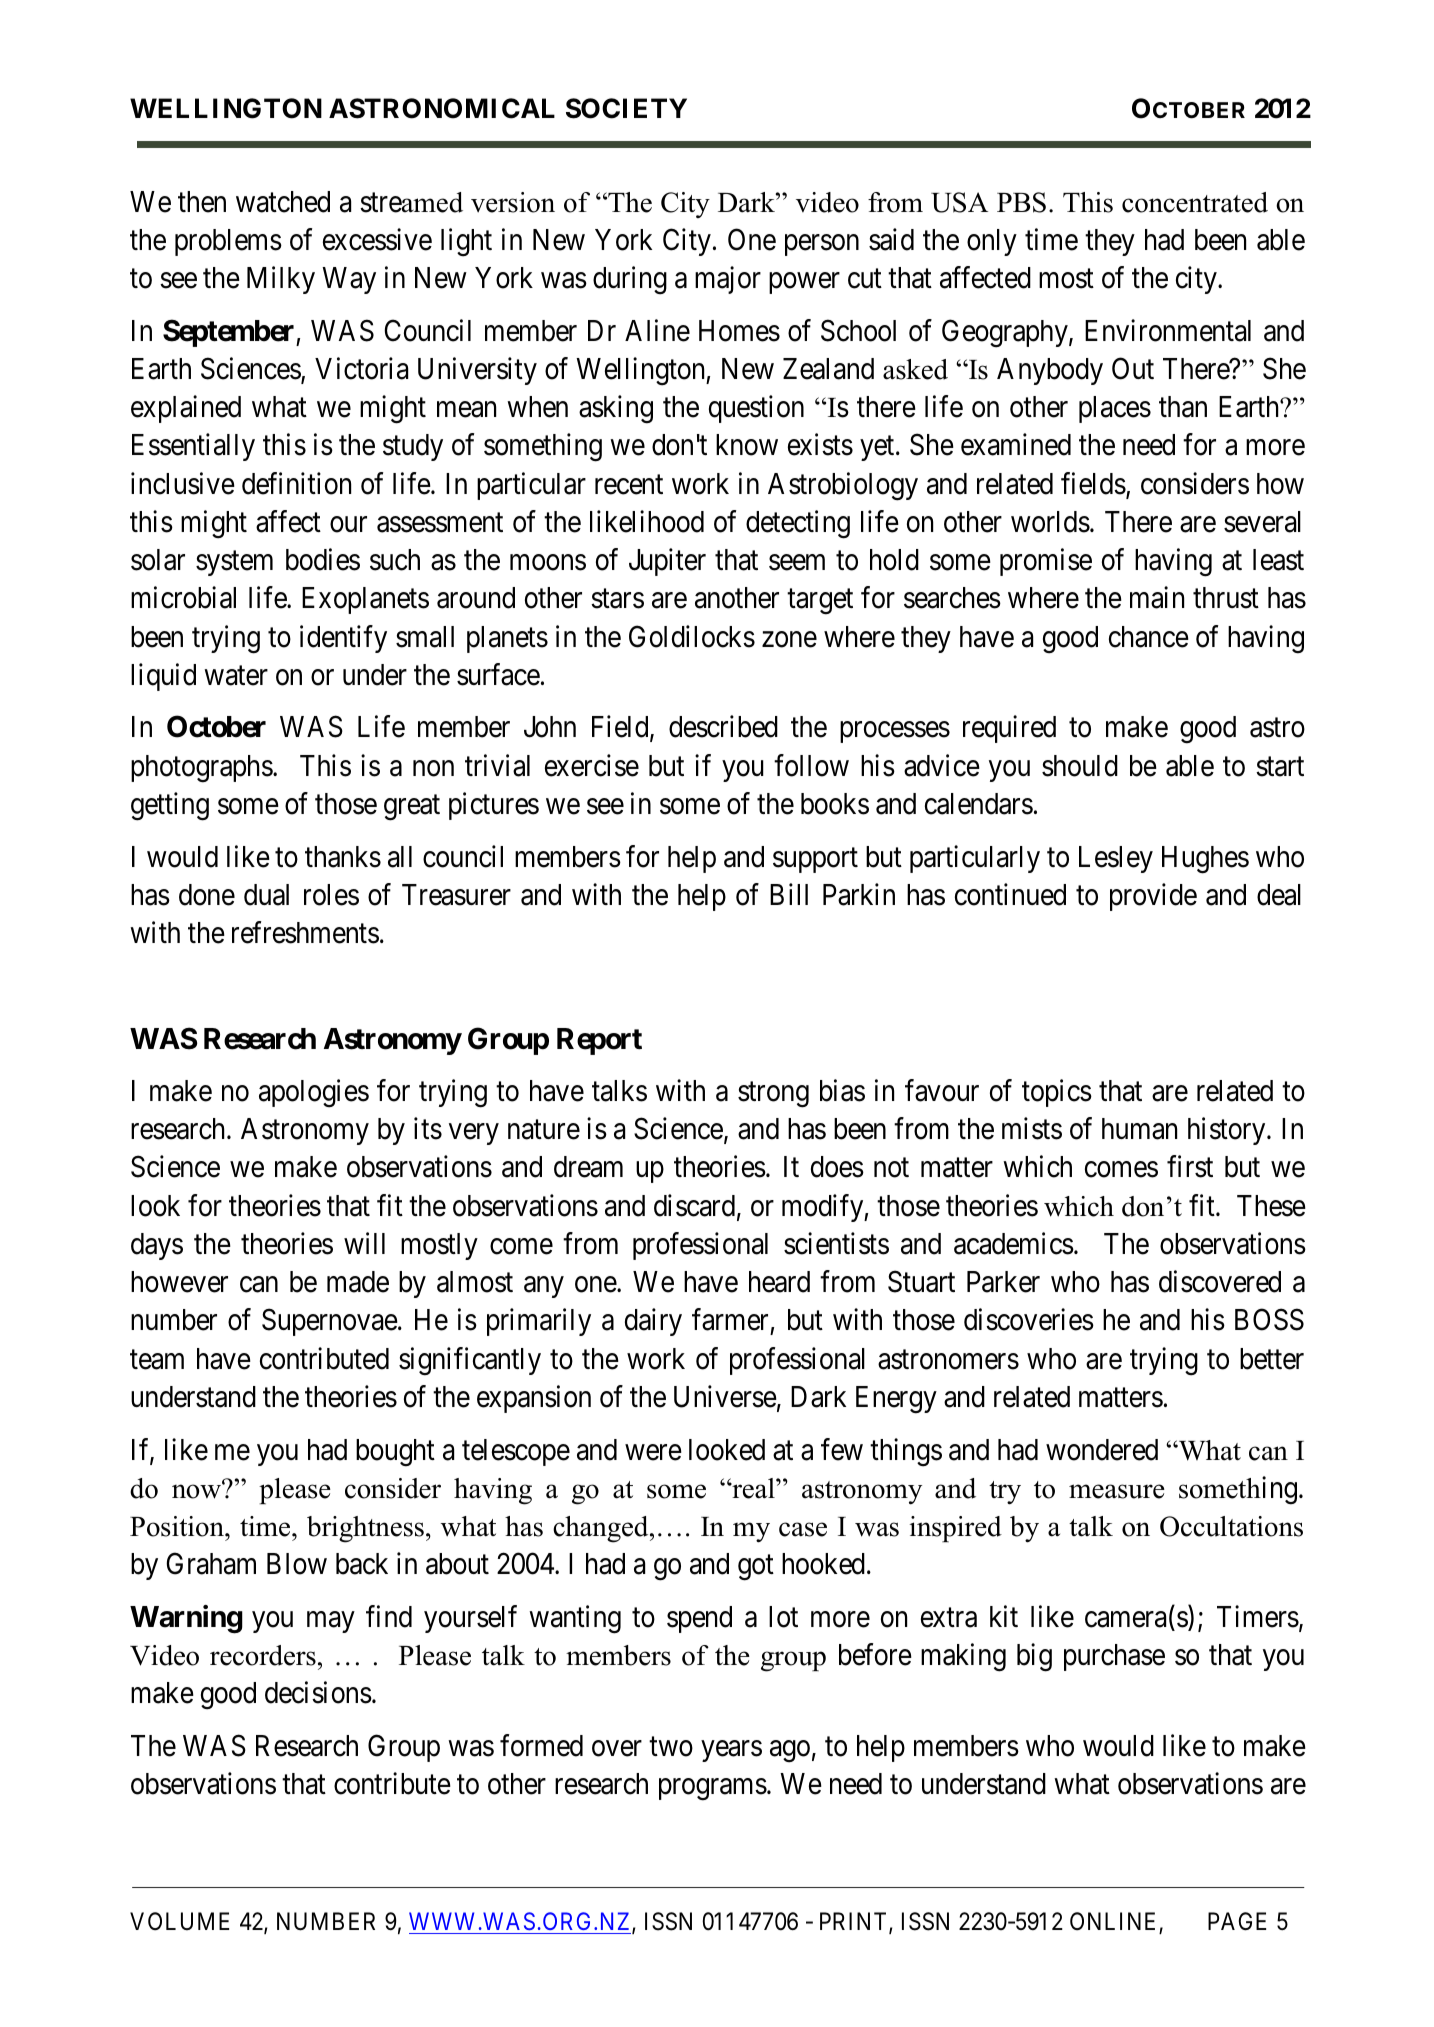 The height and width of the page is (2027, 1434). What do you see at coordinates (395, 1453) in the page?
I see `bought` at bounding box center [395, 1453].
